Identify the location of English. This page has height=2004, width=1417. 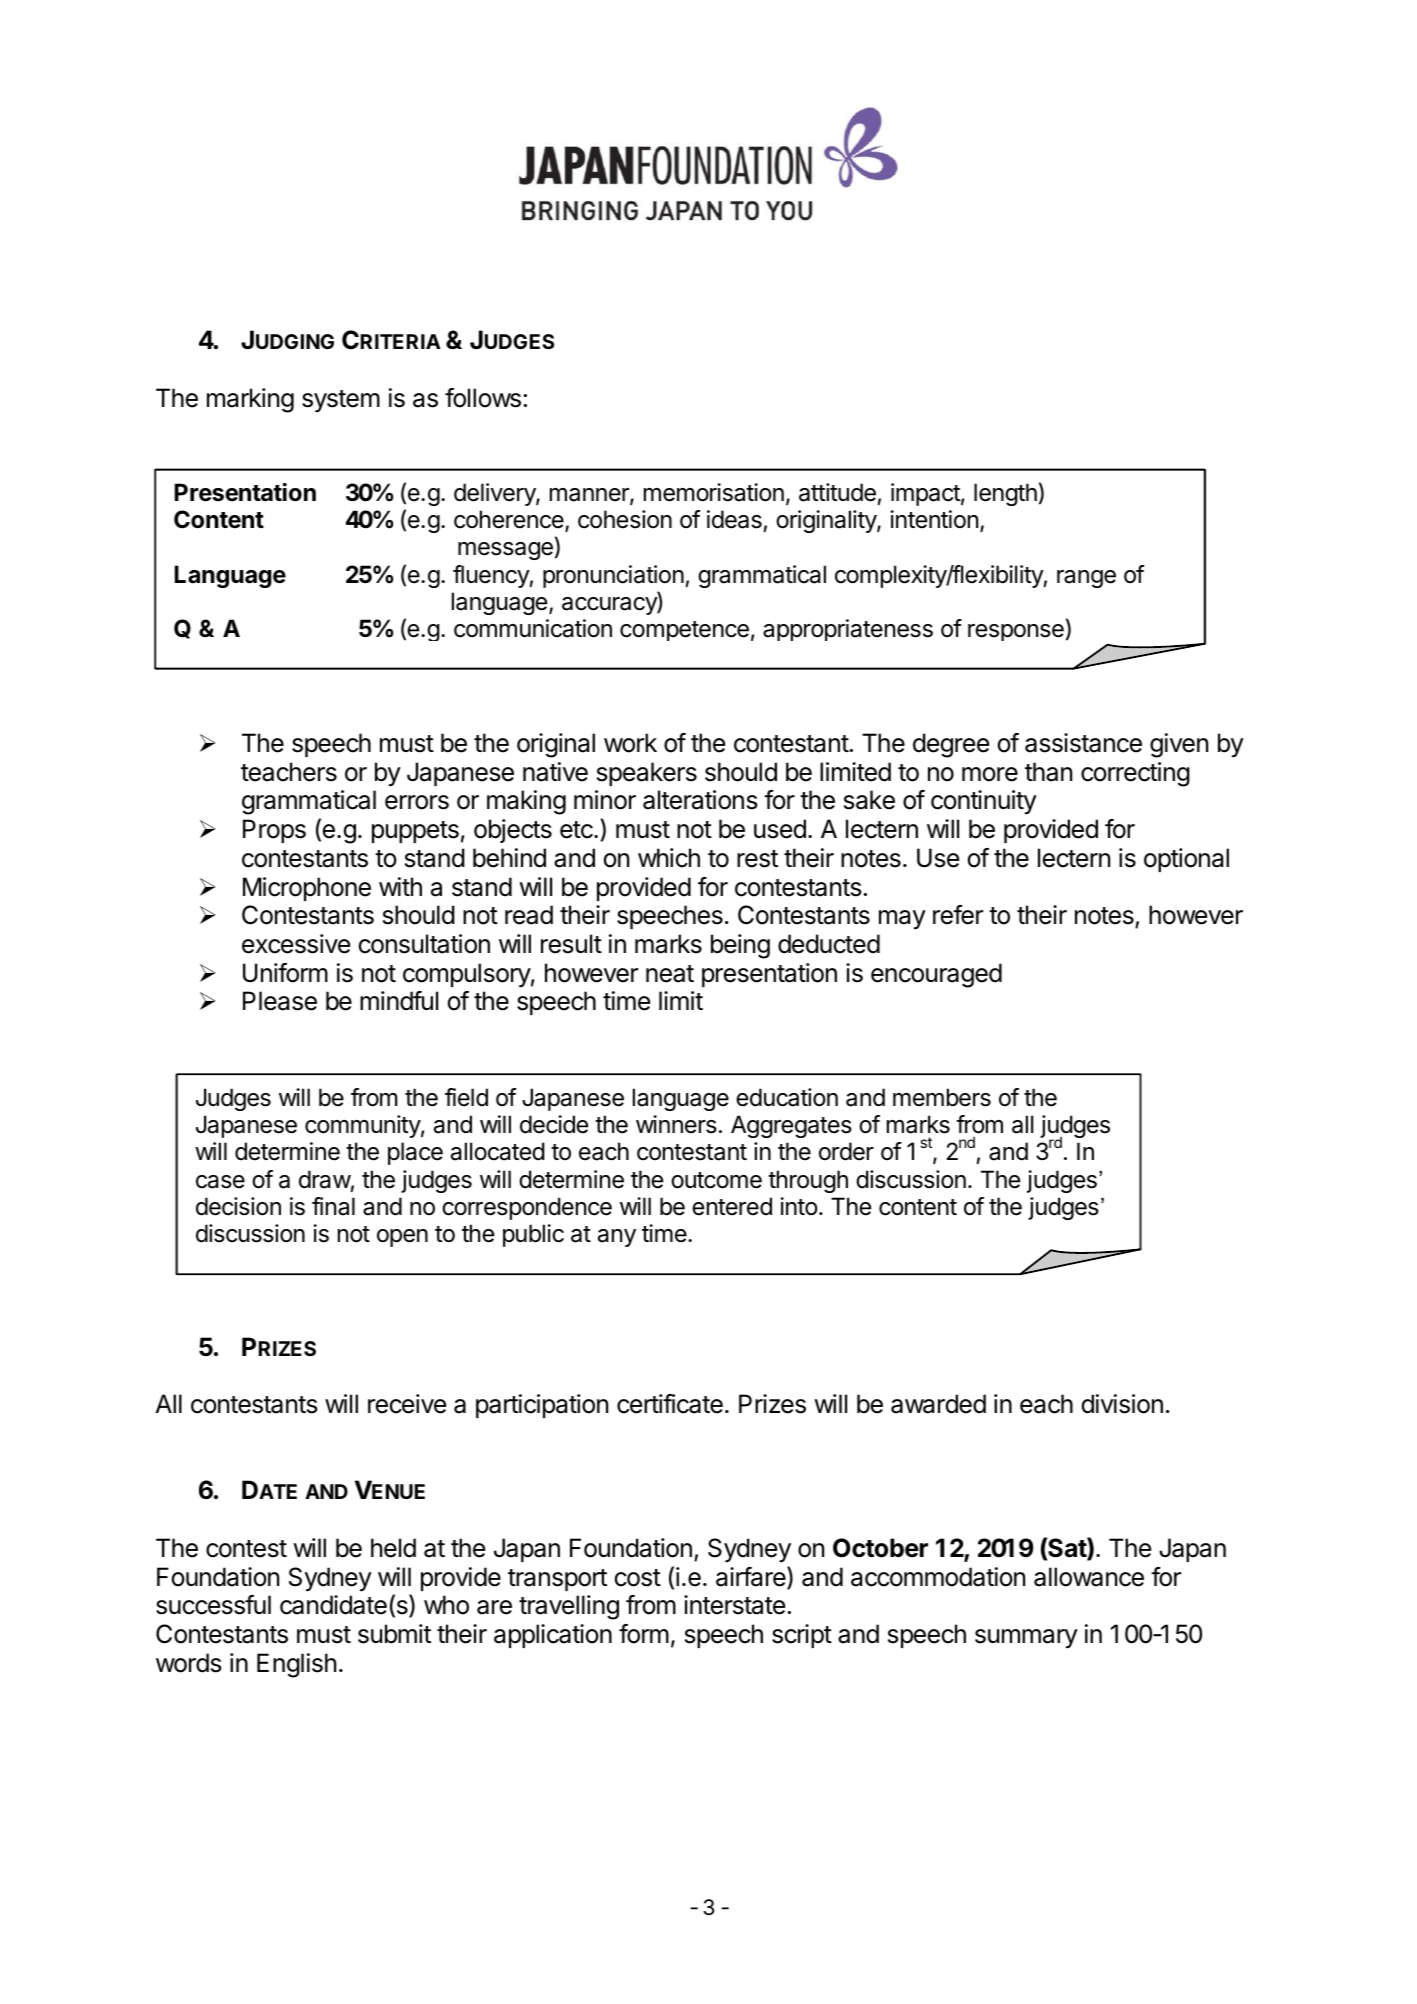
(296, 1665).
